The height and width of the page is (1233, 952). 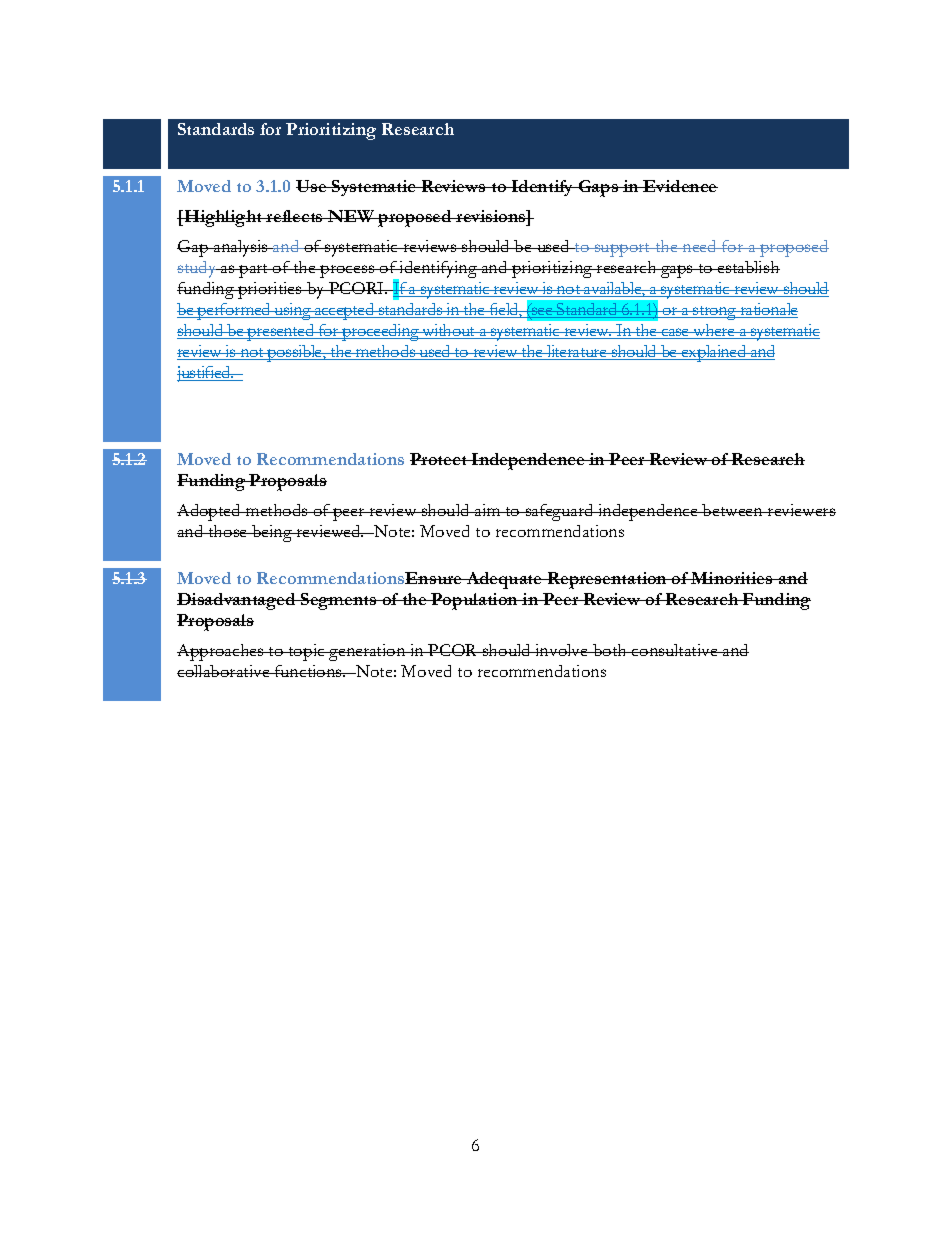 I want to click on strong, so click(x=715, y=313).
